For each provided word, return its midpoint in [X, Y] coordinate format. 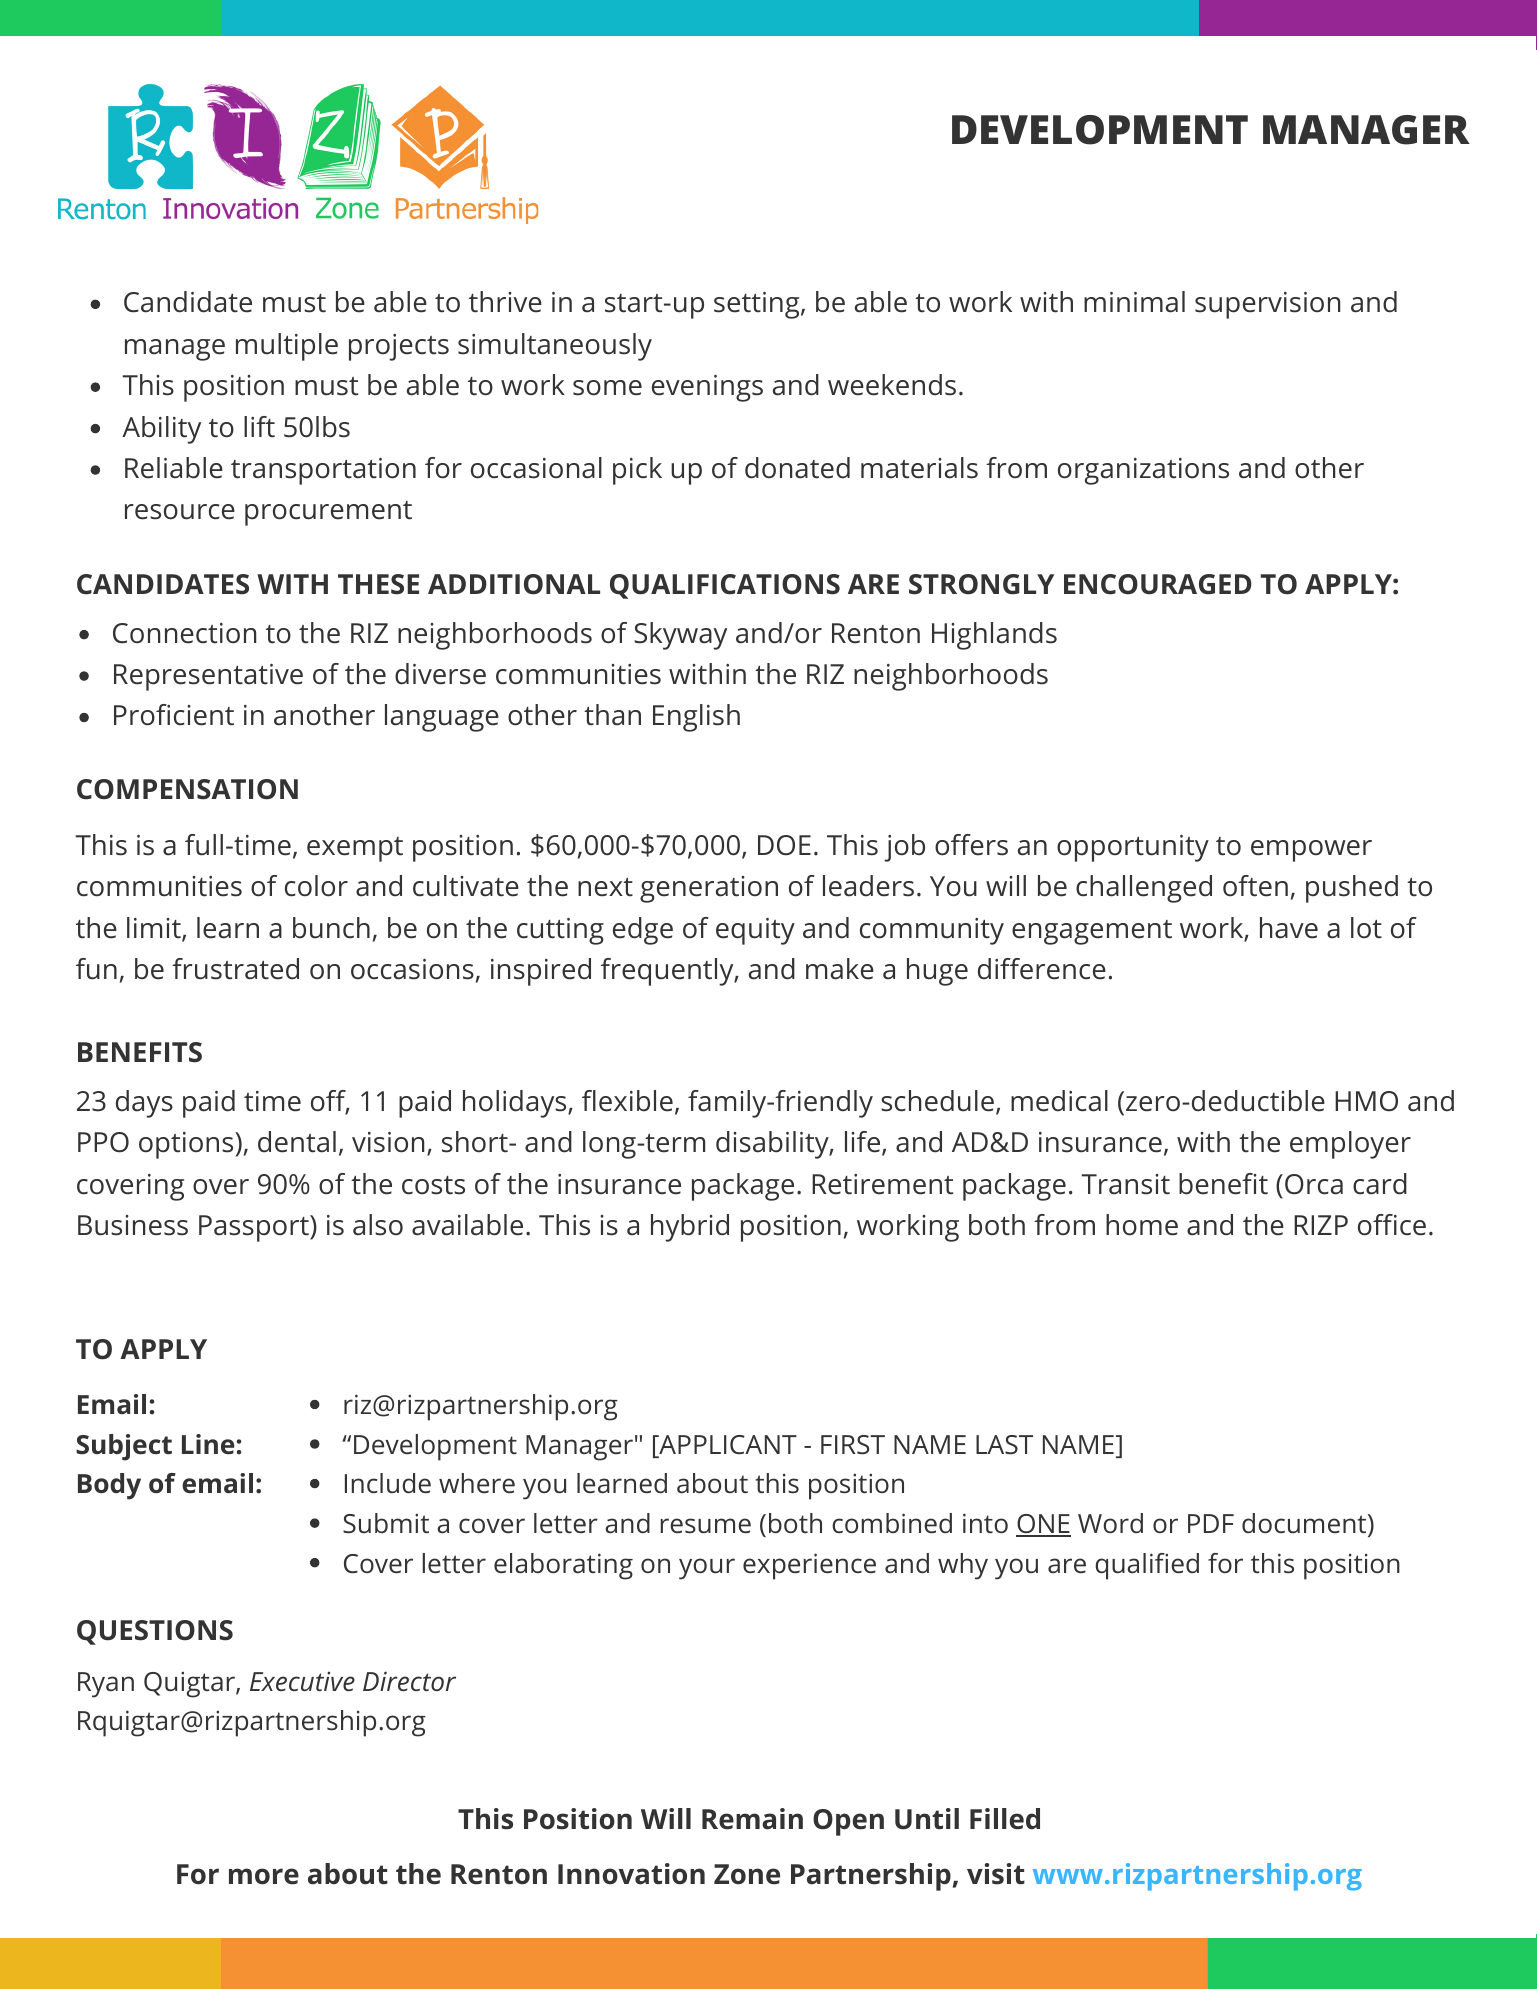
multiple [287, 347]
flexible [627, 1101]
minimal [1134, 302]
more [264, 1876]
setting [758, 305]
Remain [752, 1819]
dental [297, 1142]
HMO [1366, 1101]
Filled [1005, 1819]
